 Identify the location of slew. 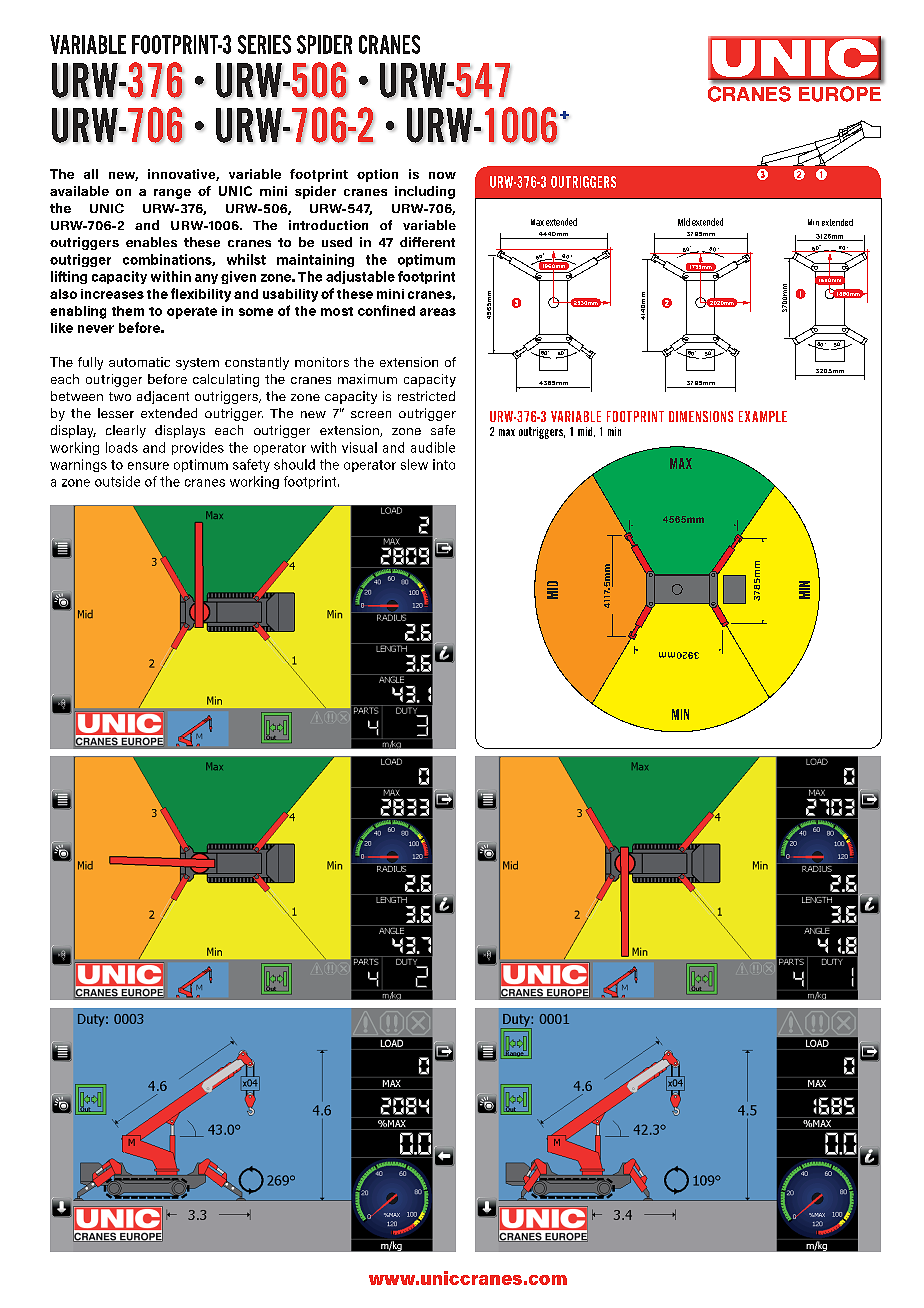
(414, 464).
